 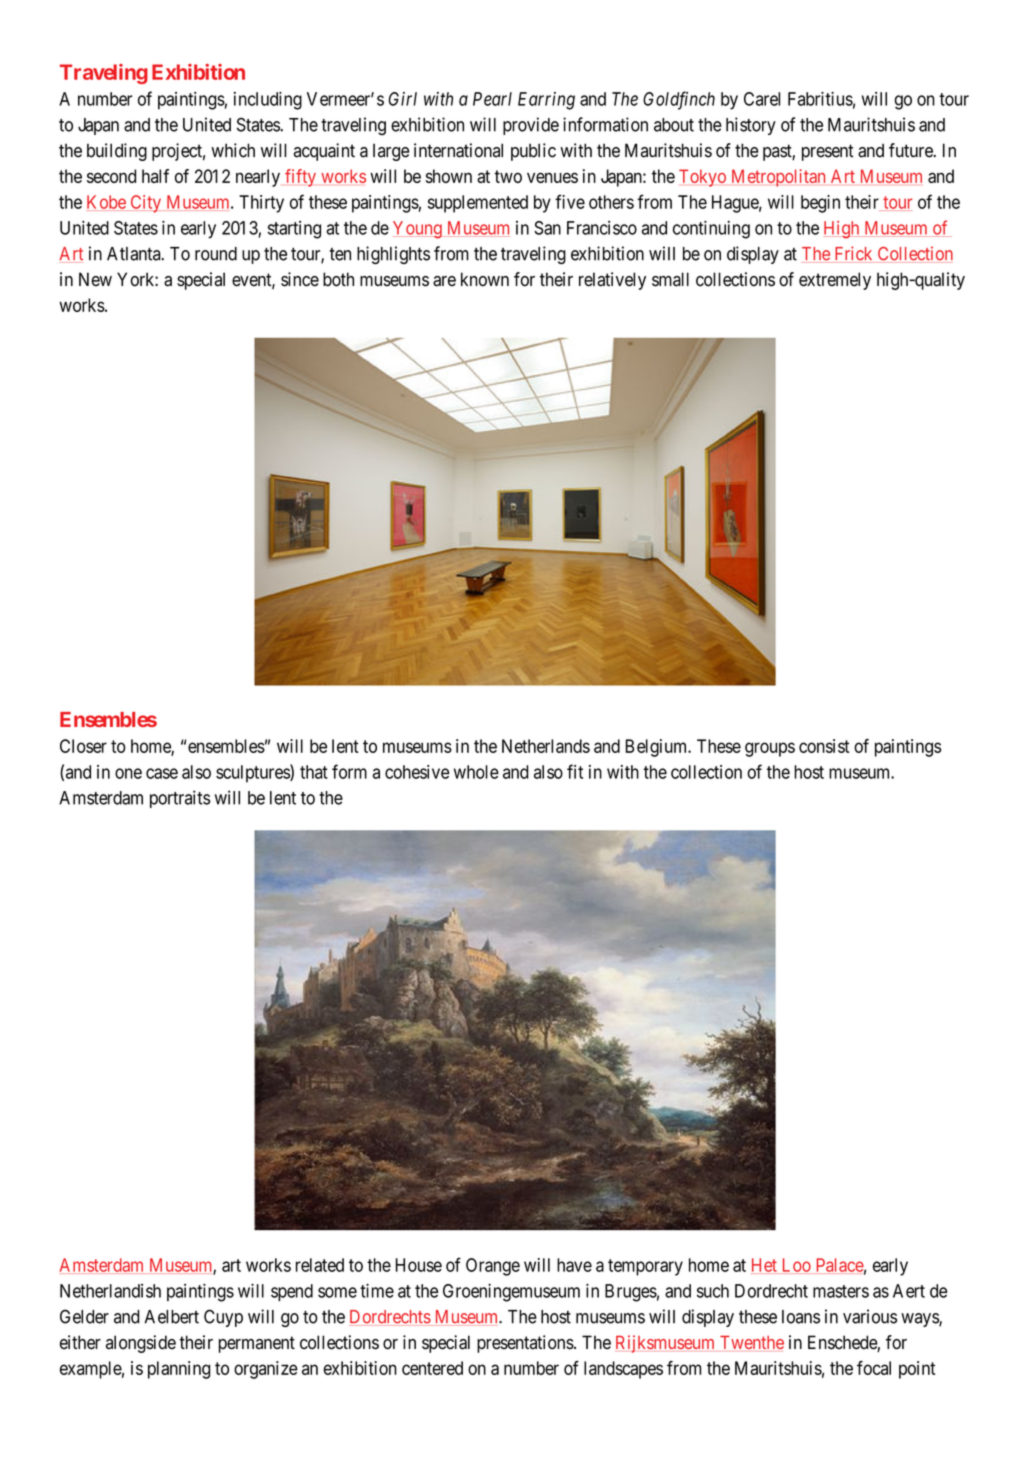 I want to click on have, so click(x=574, y=1265).
